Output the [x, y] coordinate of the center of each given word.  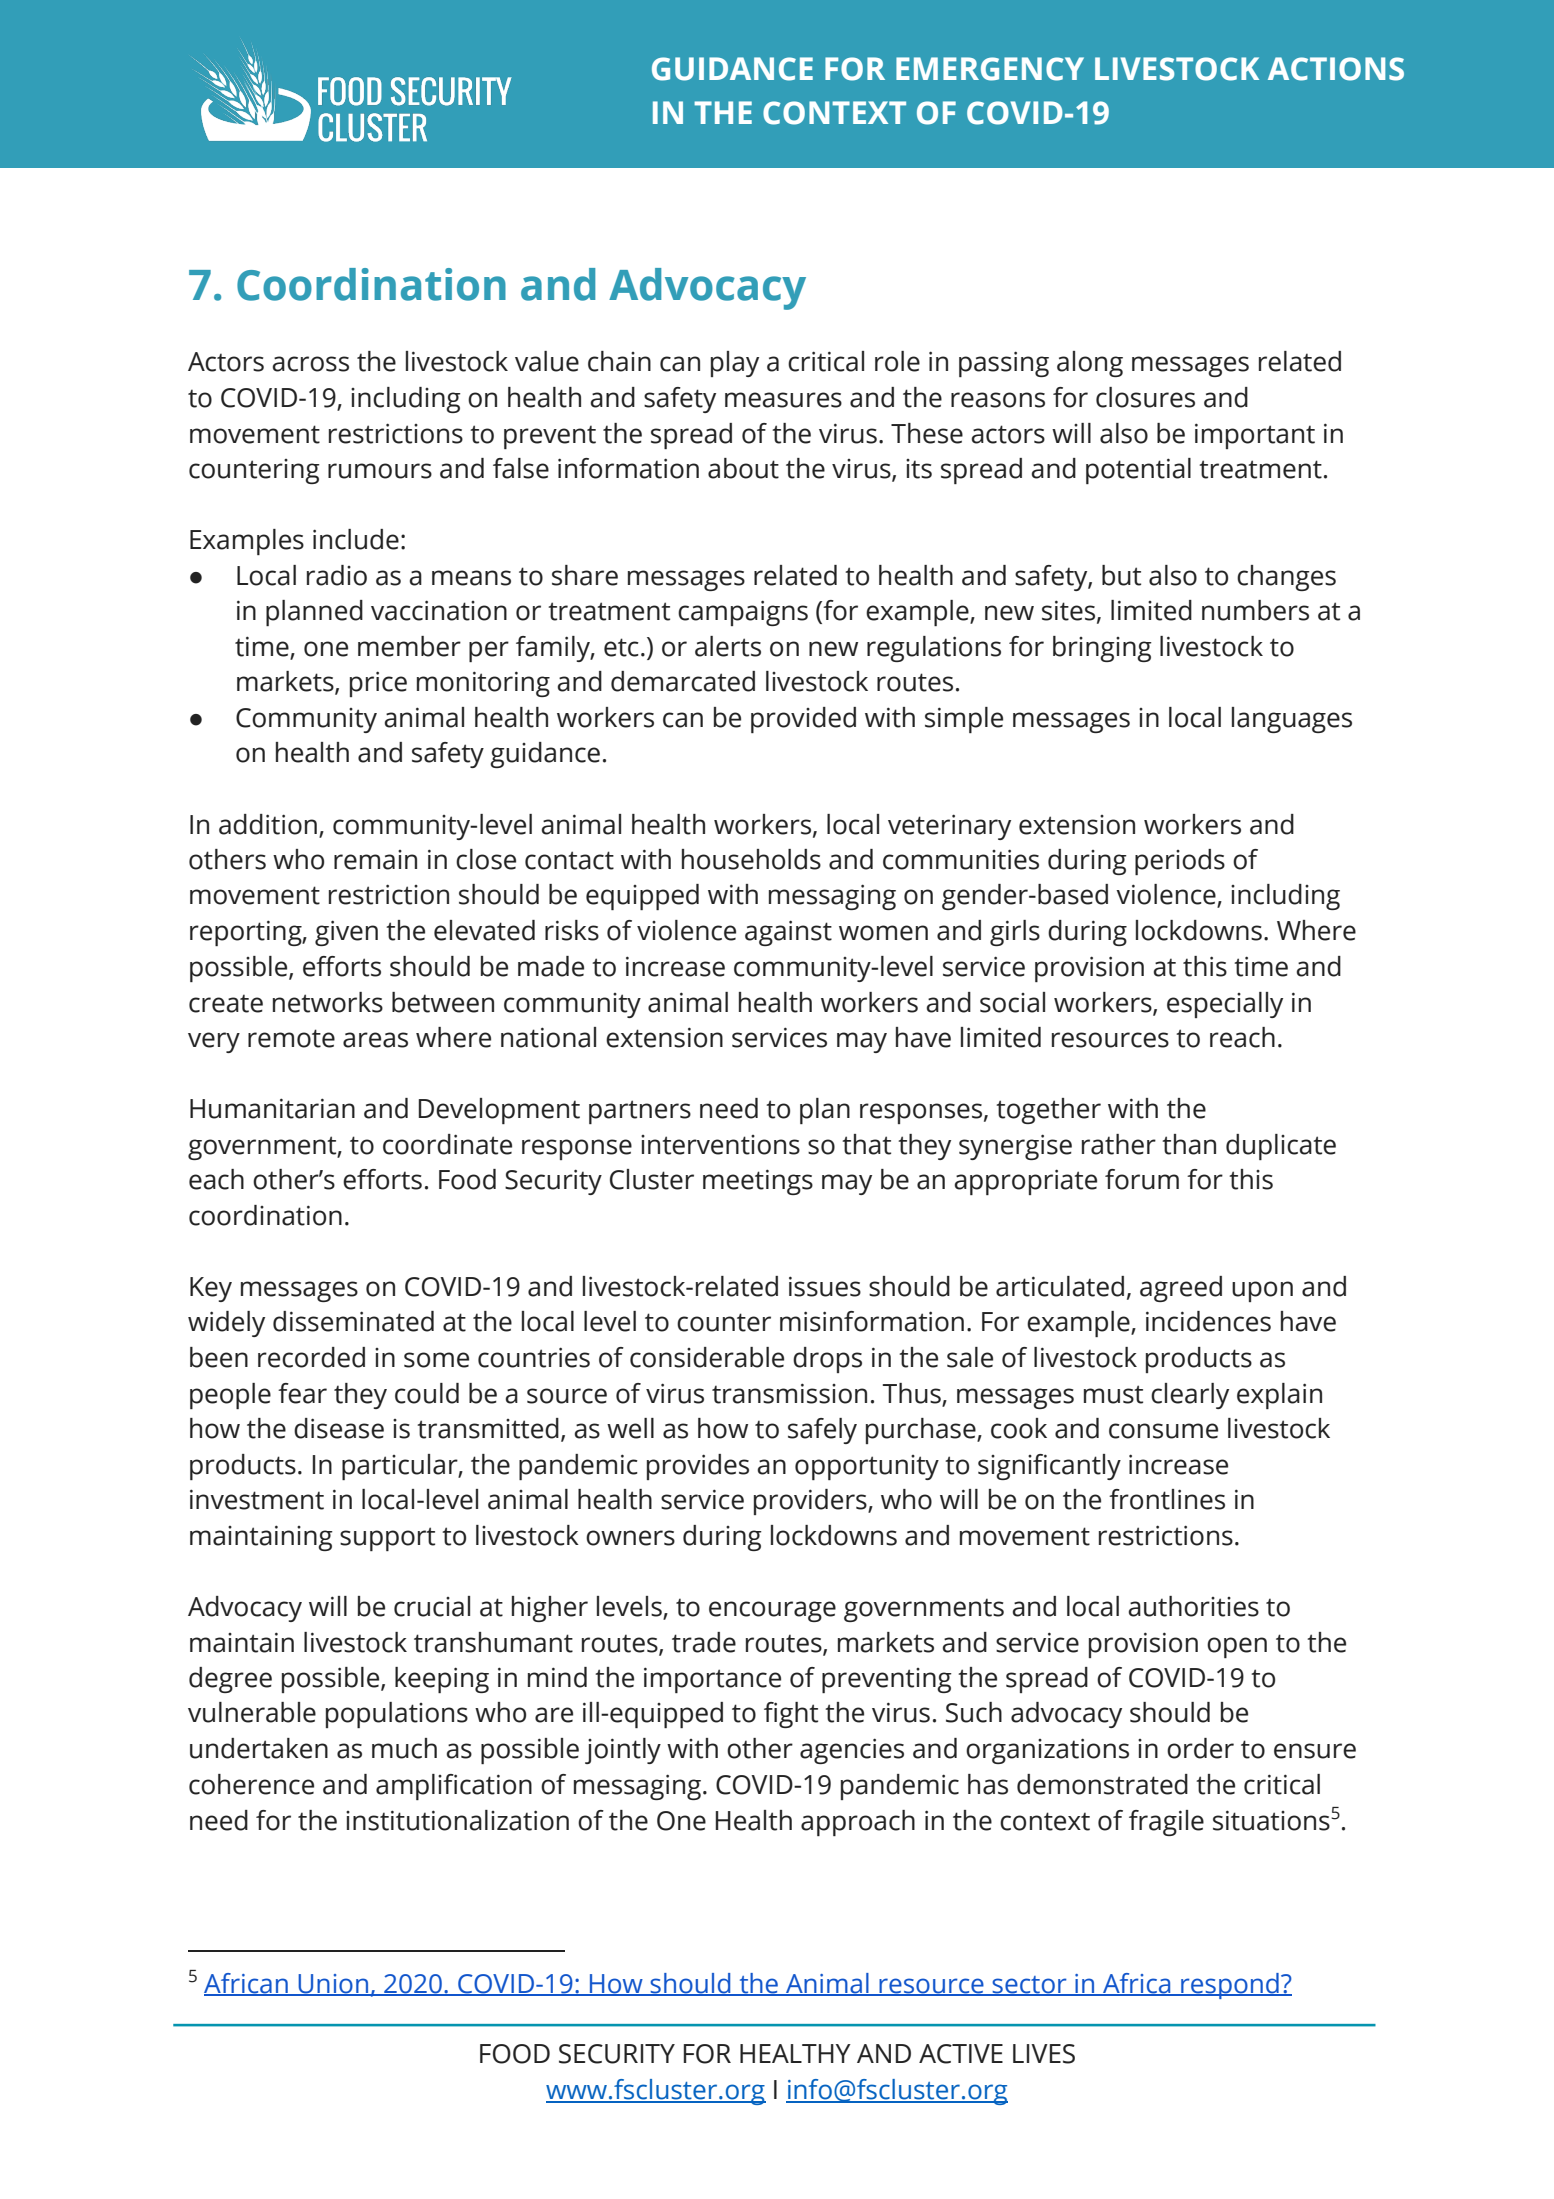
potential [1138, 471]
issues [825, 1286]
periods [1180, 862]
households [751, 859]
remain [375, 860]
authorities [1194, 1606]
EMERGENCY [990, 69]
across [311, 364]
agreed [1181, 1289]
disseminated [353, 1321]
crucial [432, 1606]
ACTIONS [1336, 69]
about [743, 468]
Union [334, 1984]
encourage [772, 1611]
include [356, 539]
